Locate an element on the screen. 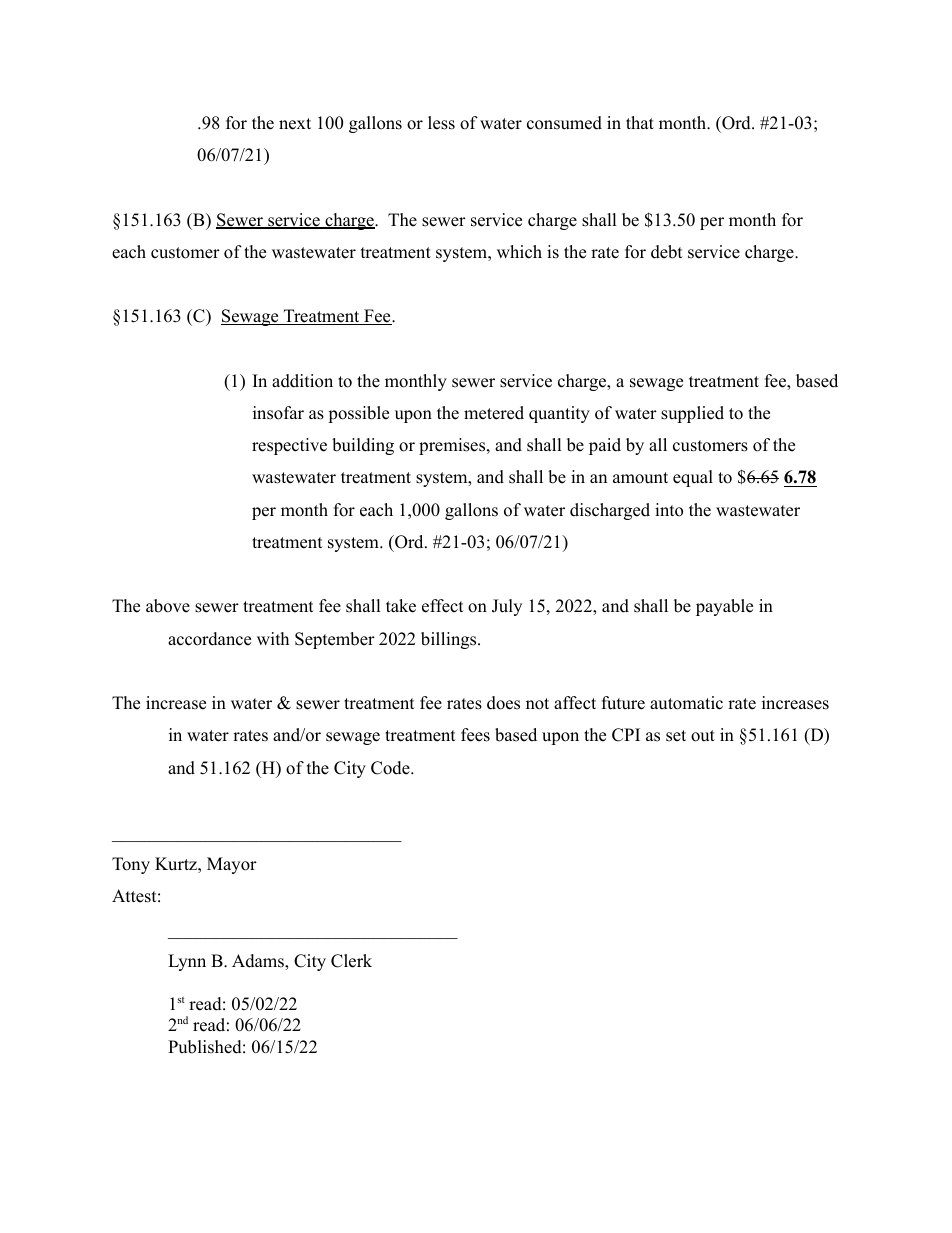  that is located at coordinates (640, 122).
